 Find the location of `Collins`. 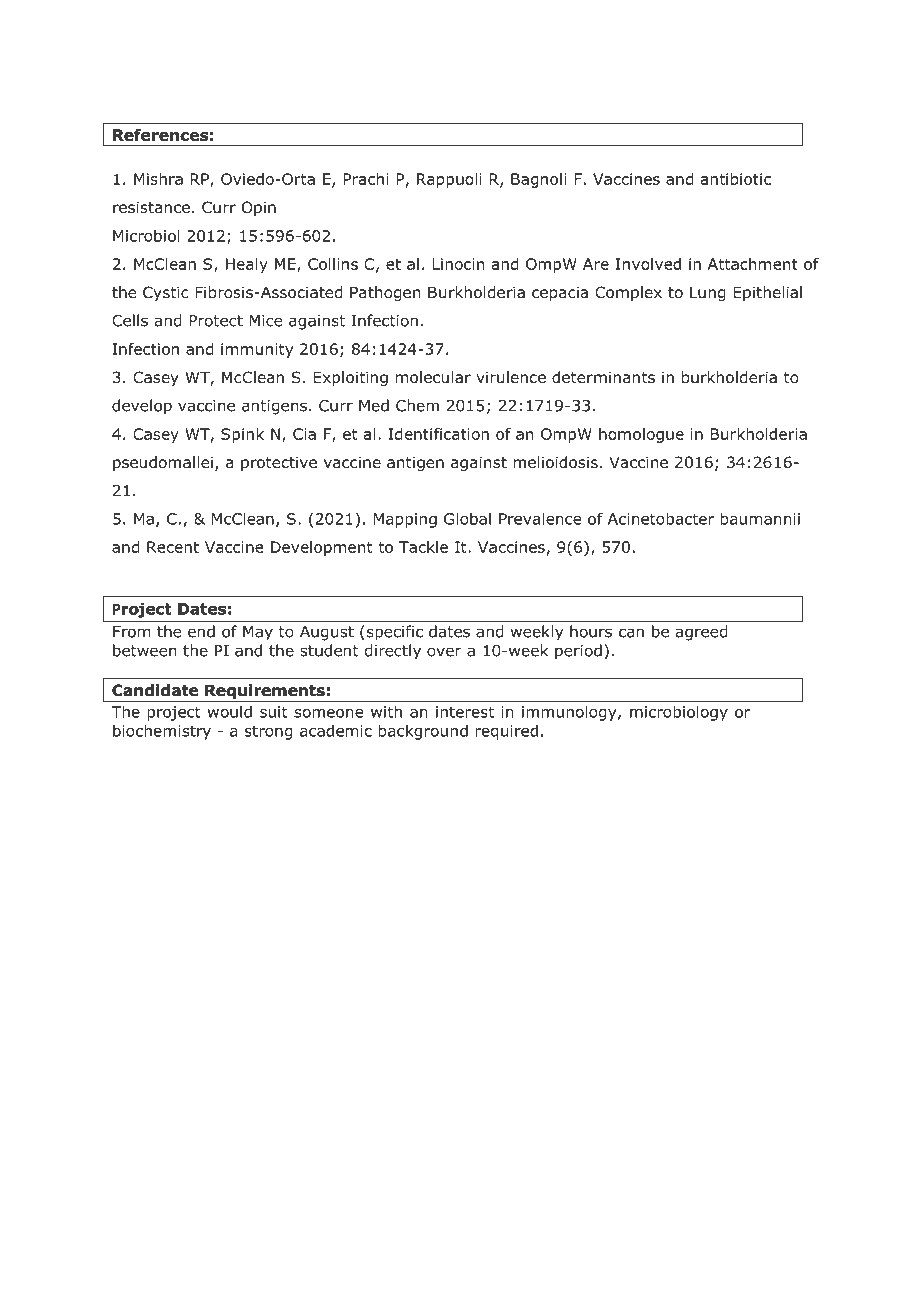

Collins is located at coordinates (333, 264).
